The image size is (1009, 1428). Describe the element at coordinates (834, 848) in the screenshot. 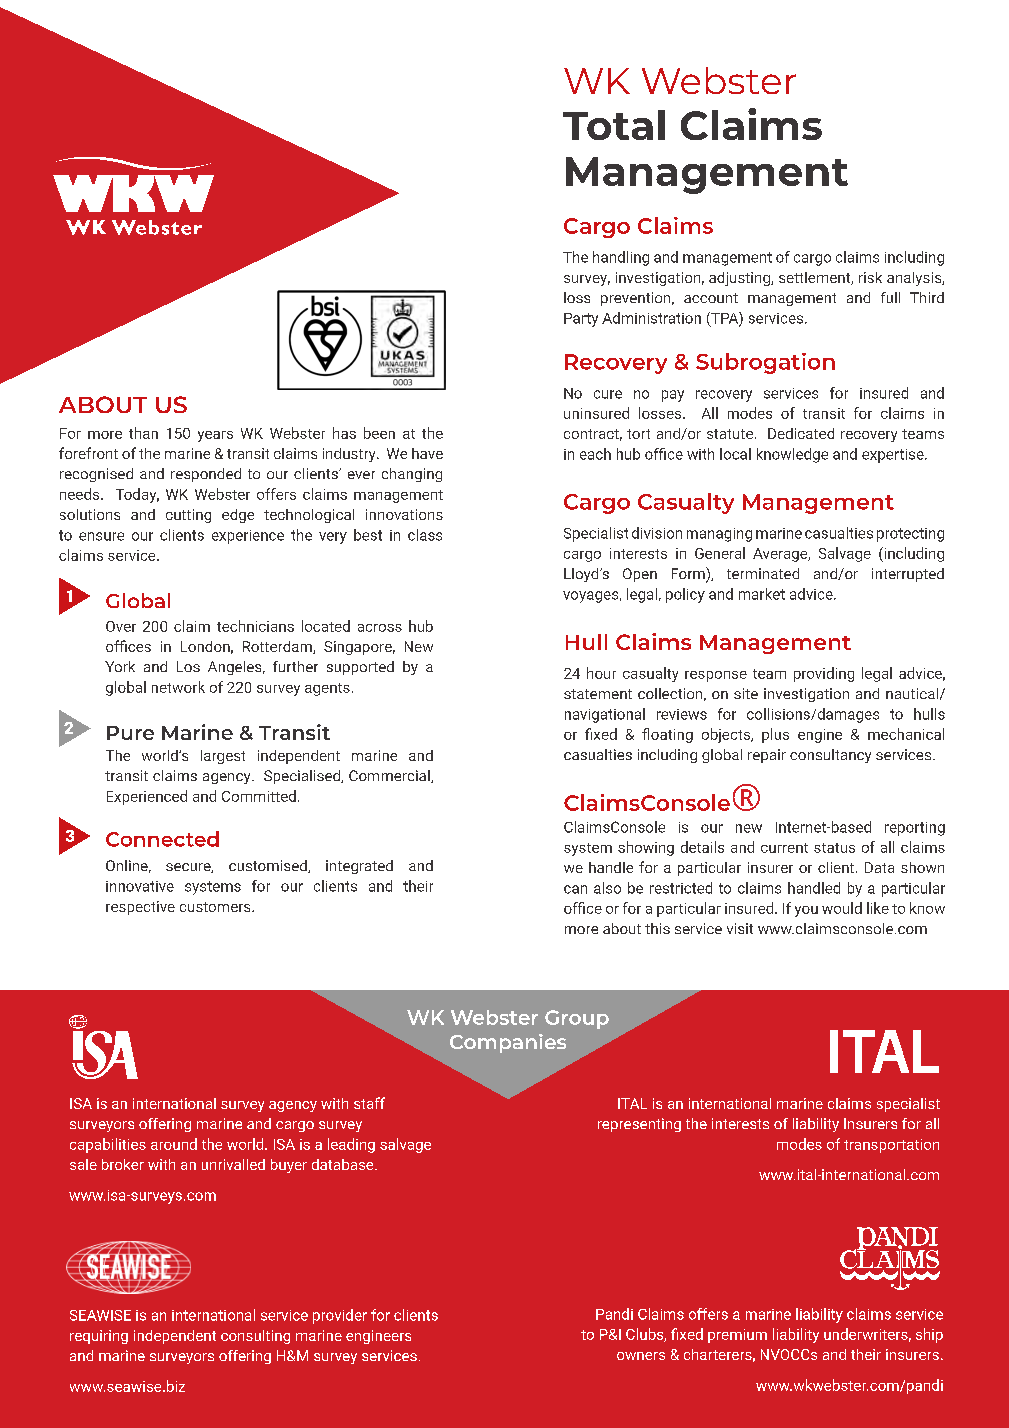

I see `status` at that location.
